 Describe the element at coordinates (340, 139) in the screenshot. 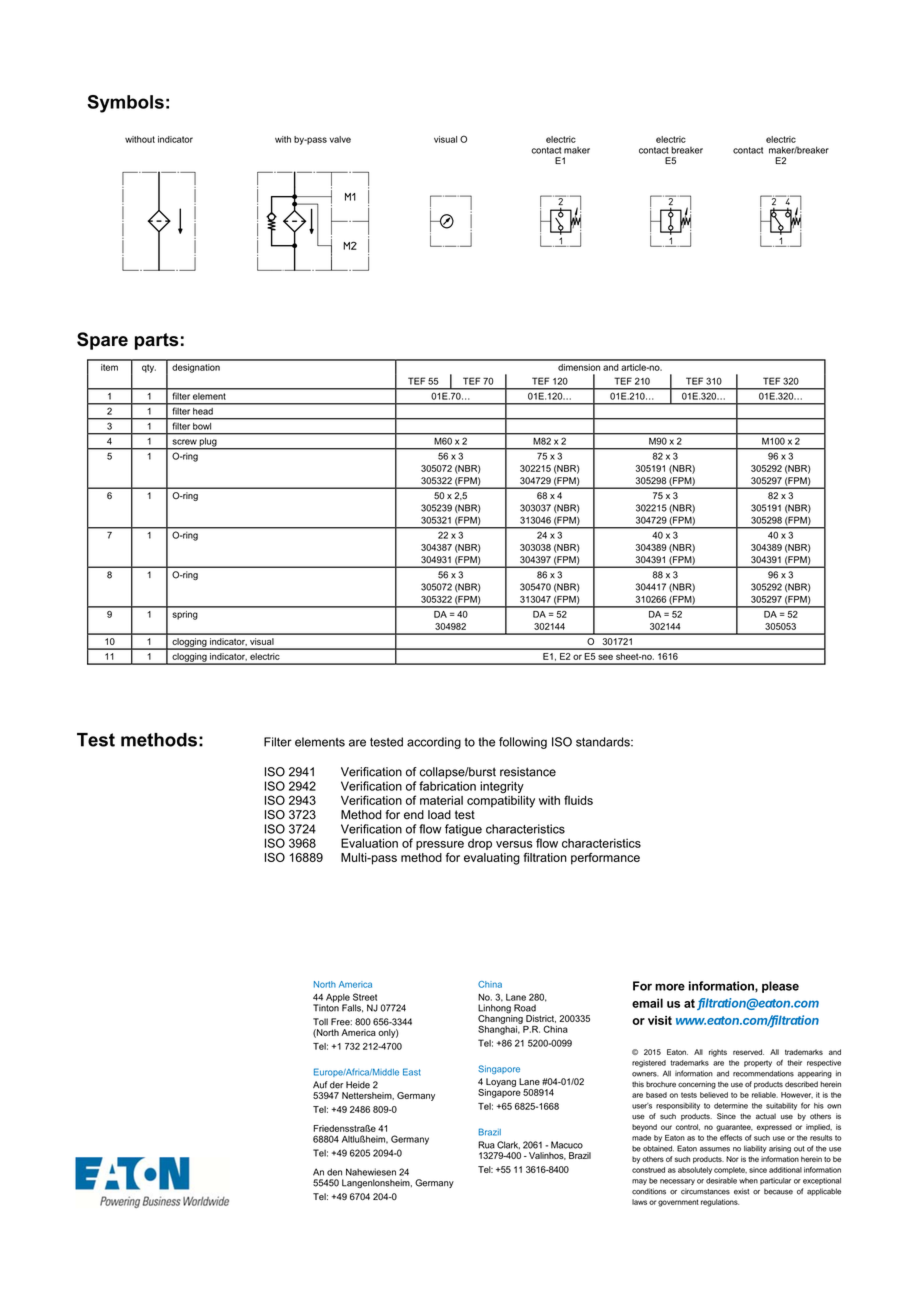

I see `valve` at that location.
